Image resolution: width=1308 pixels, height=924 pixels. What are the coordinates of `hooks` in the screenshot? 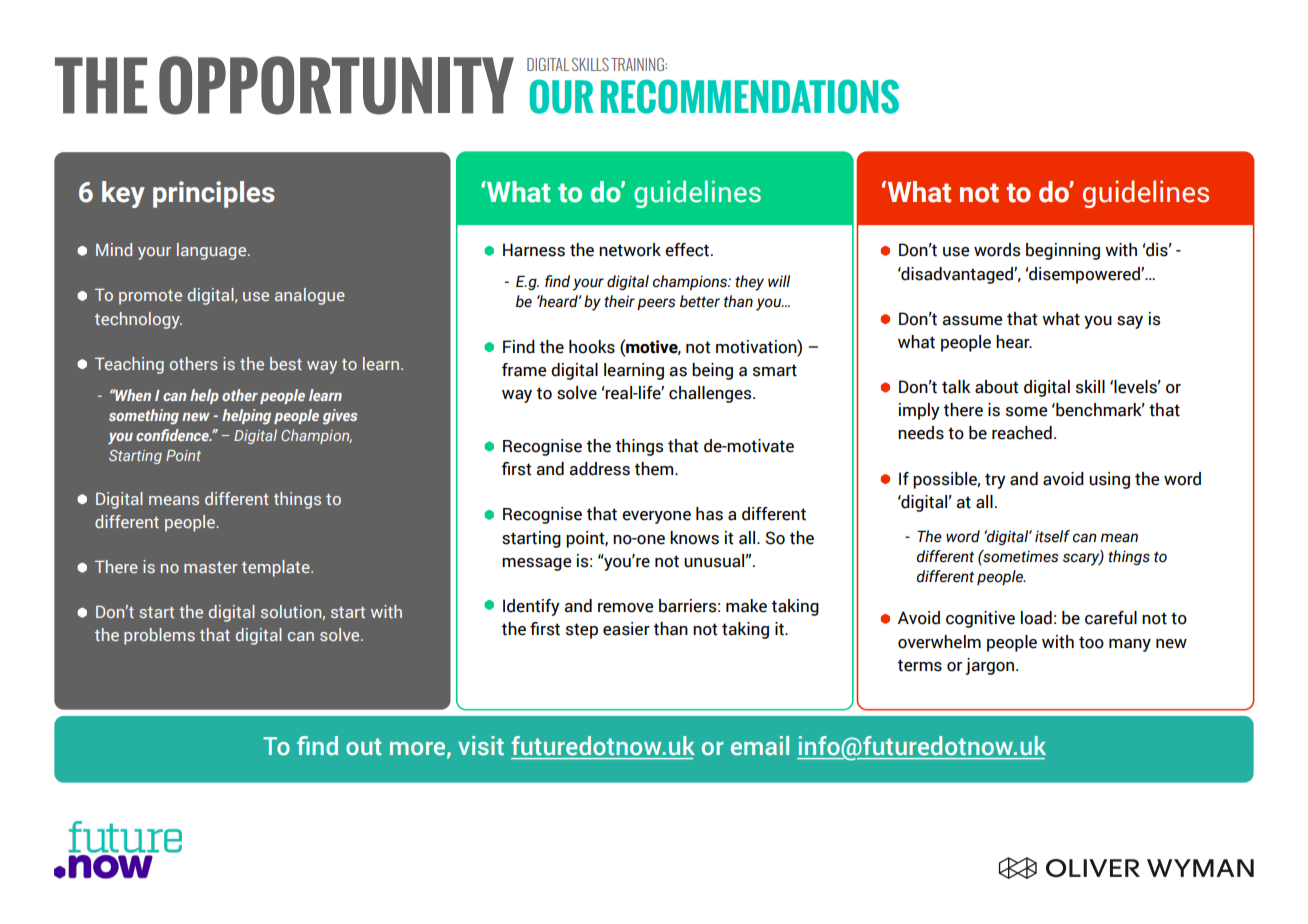 It's located at (592, 347).
